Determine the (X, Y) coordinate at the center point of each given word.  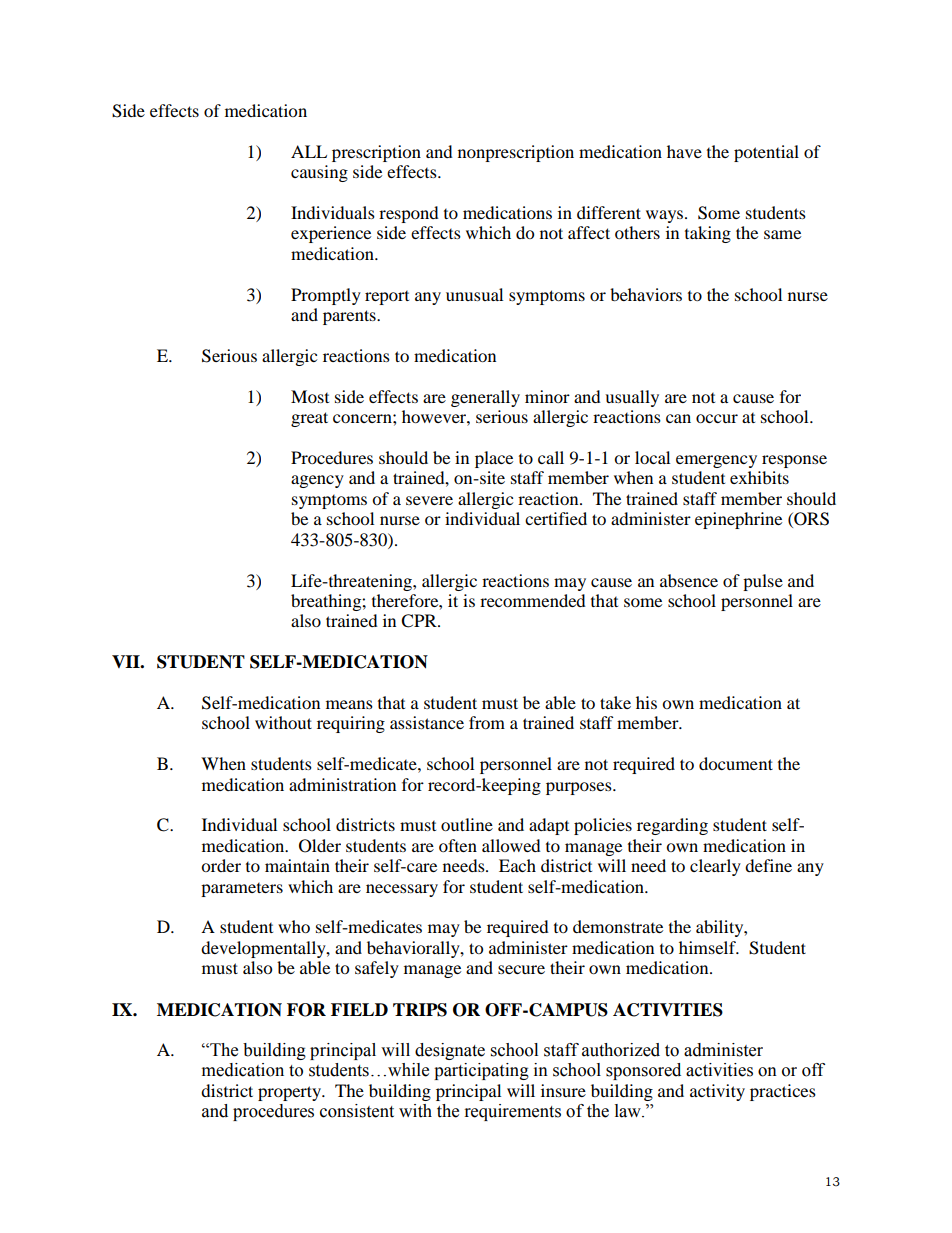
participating (481, 1071)
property (291, 1093)
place (494, 459)
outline (467, 824)
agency (317, 481)
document (736, 763)
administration (342, 784)
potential (766, 153)
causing (319, 173)
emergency (716, 461)
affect (589, 232)
